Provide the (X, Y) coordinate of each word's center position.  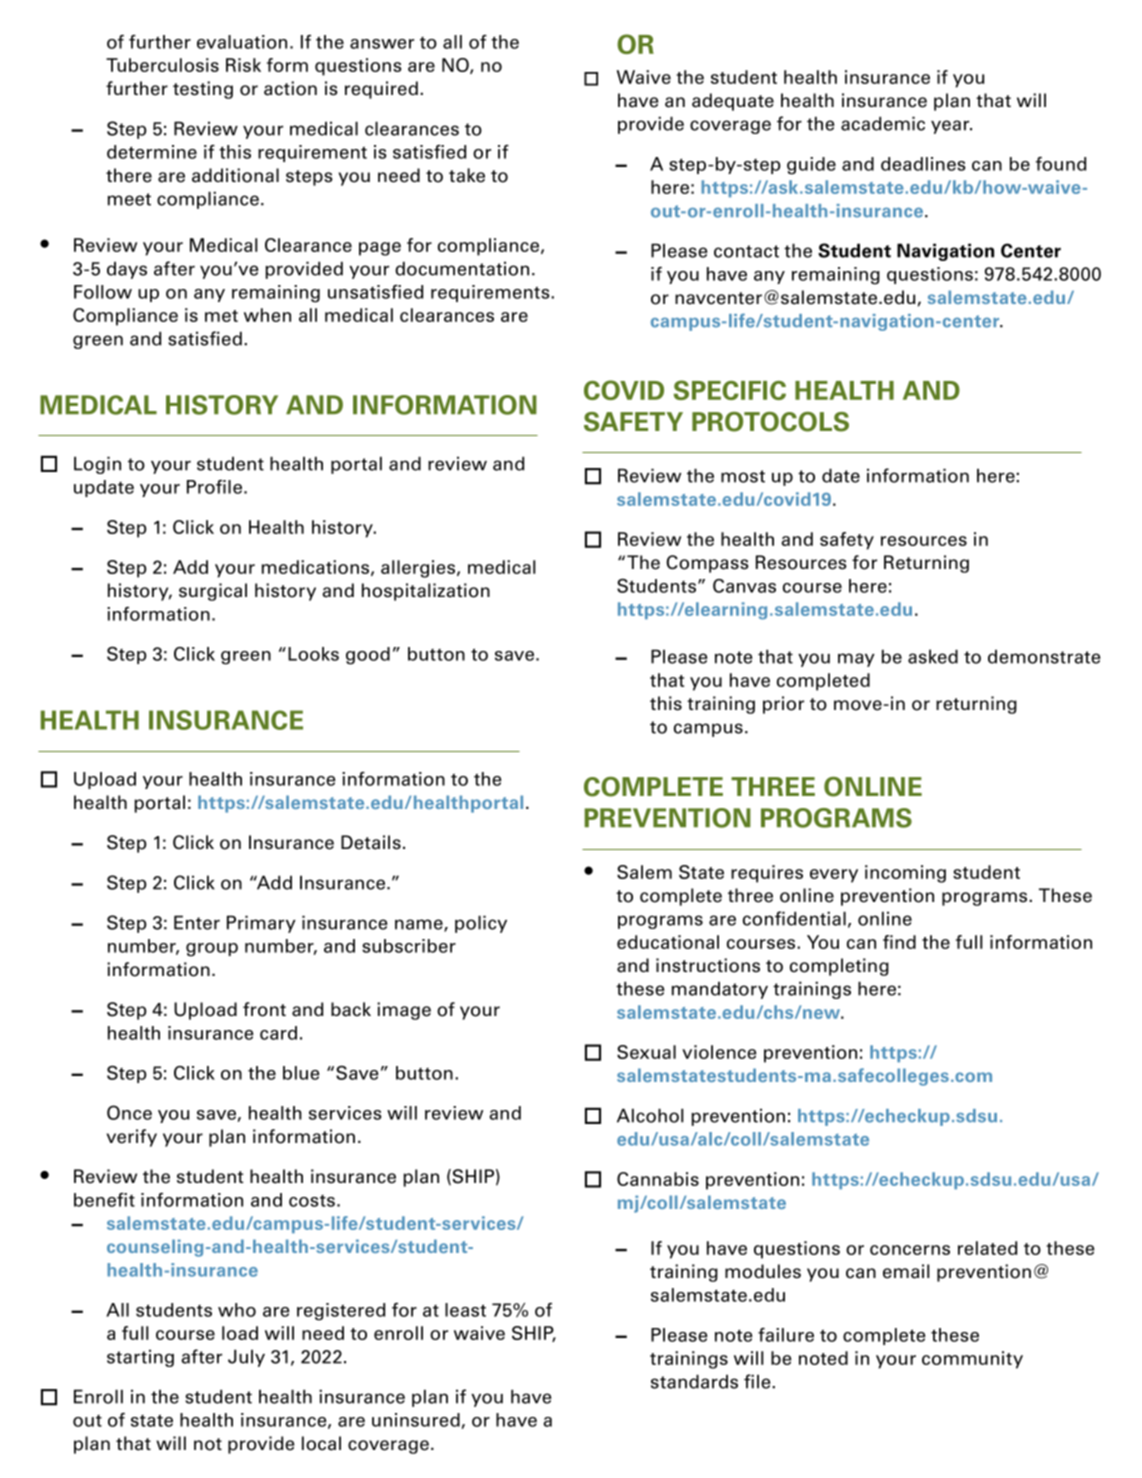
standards (694, 1381)
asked (933, 656)
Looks (313, 654)
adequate (733, 102)
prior (783, 705)
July (246, 1358)
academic (883, 123)
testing (203, 90)
